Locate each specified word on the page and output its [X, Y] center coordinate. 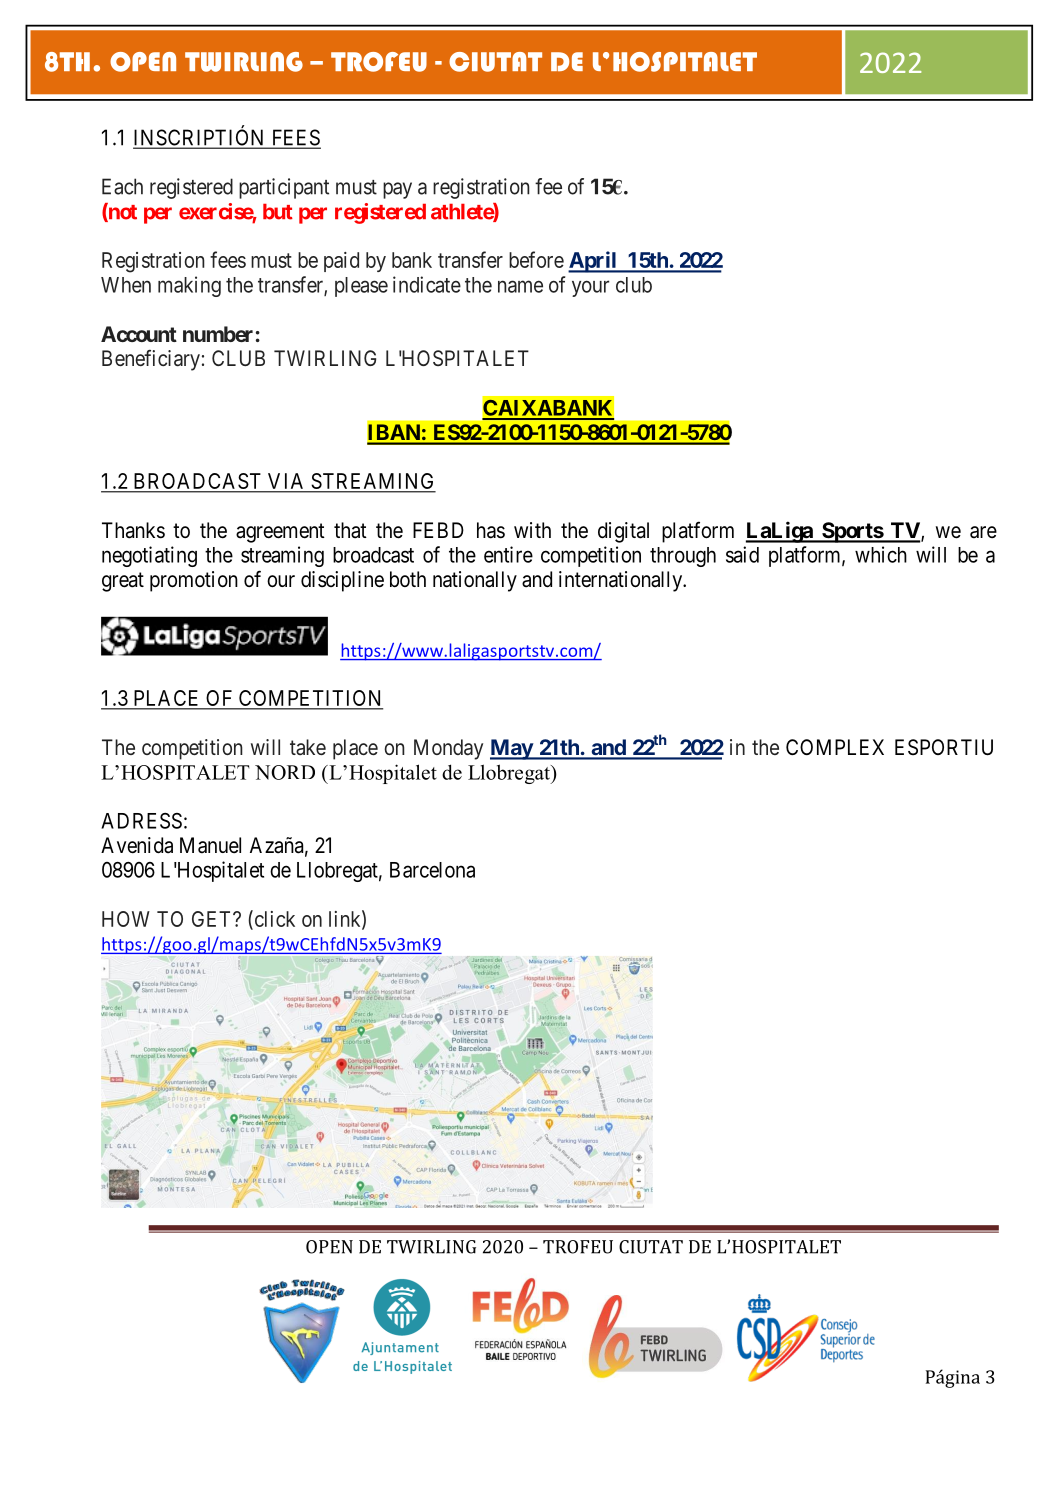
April [593, 262]
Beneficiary [151, 360]
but [278, 212]
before [536, 259]
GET [213, 919]
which [881, 554]
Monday [448, 749]
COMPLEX [835, 747]
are [983, 532]
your [590, 288]
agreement [280, 533]
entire [508, 554]
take [308, 747]
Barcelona [432, 870]
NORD [285, 772]
